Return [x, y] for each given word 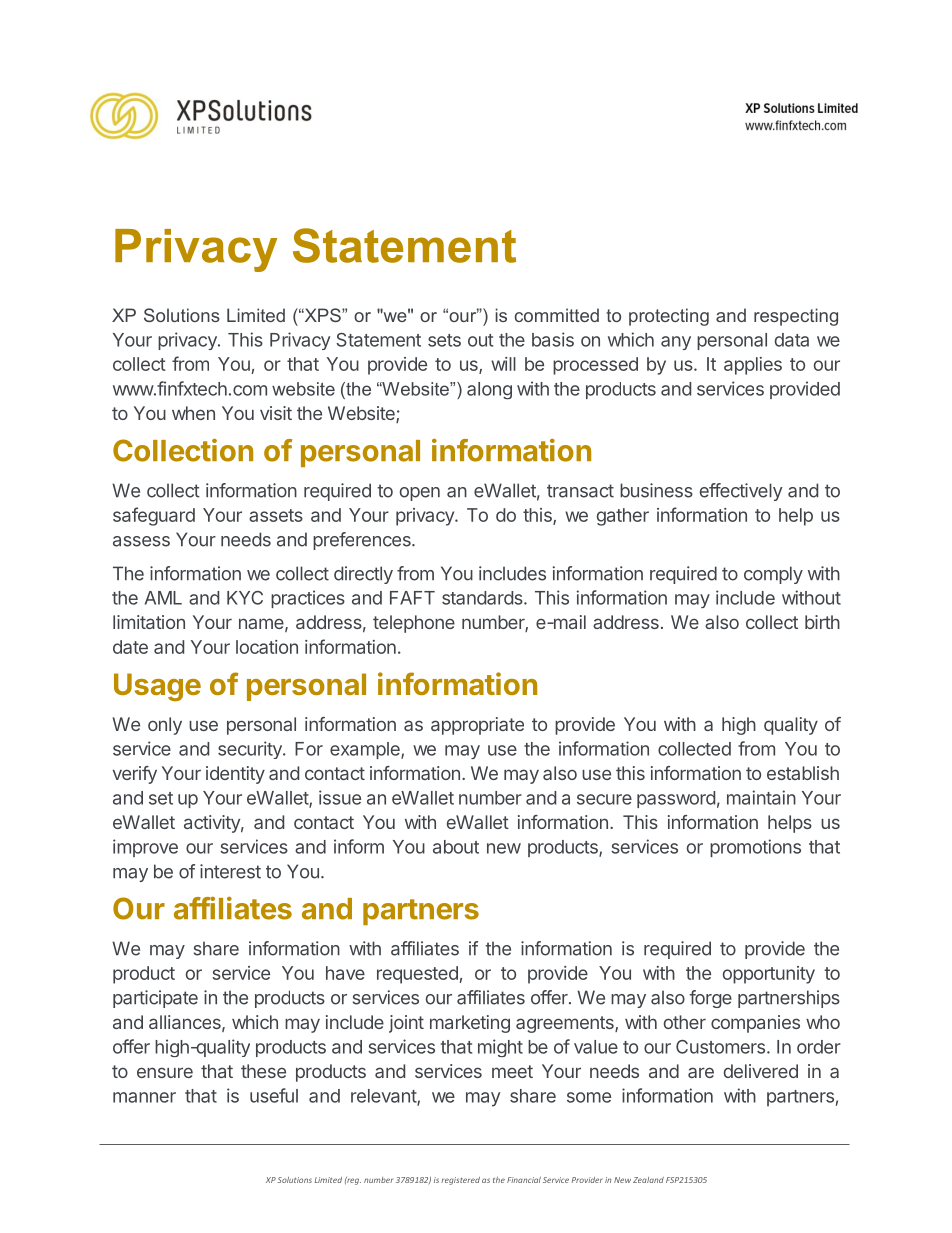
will [503, 364]
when [193, 413]
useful [274, 1095]
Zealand [648, 1180]
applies [753, 366]
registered [460, 1181]
